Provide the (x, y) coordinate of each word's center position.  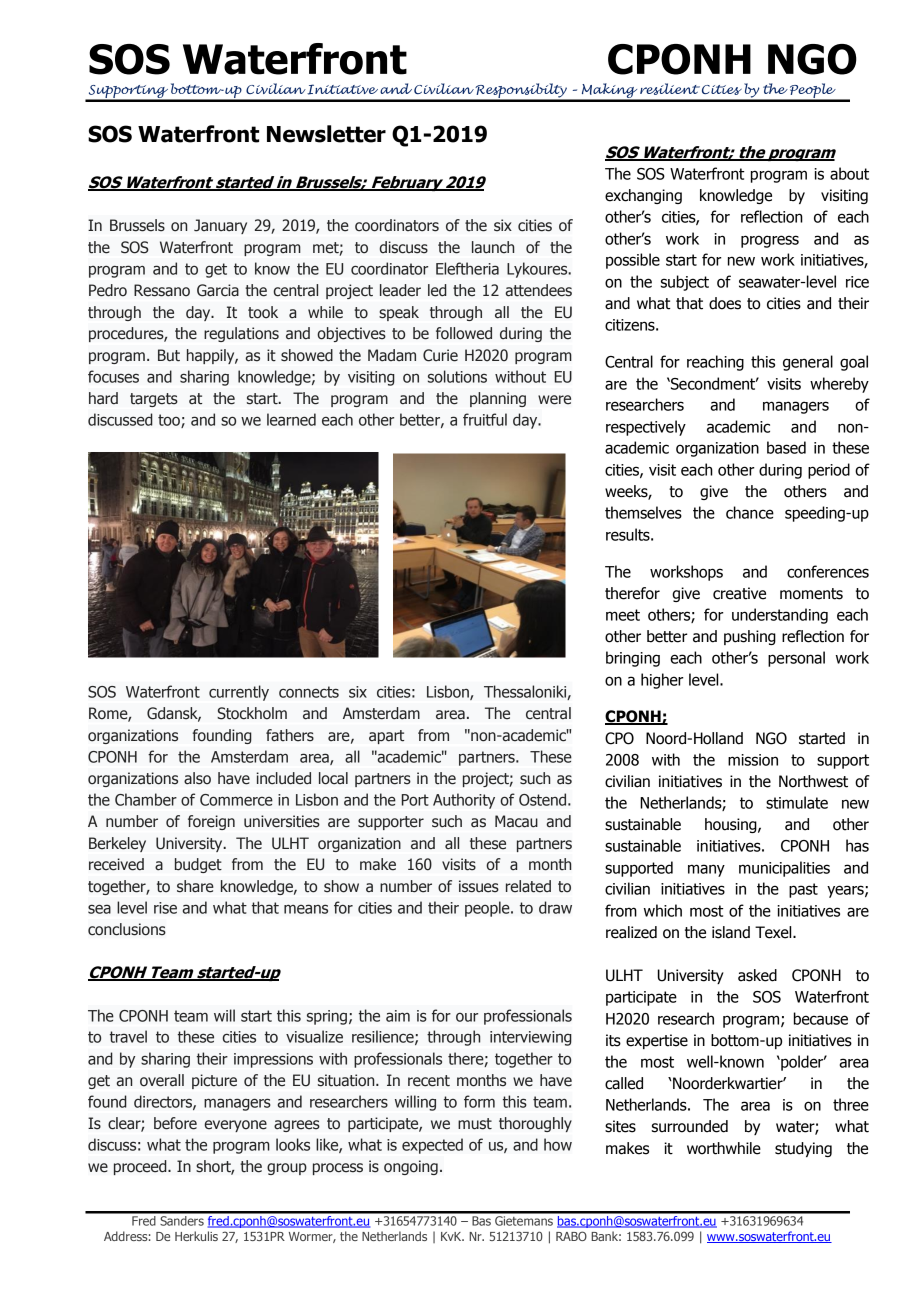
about (849, 173)
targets (154, 400)
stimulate (797, 802)
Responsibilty (521, 92)
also (197, 778)
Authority (464, 801)
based (786, 447)
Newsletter (326, 134)
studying (803, 1149)
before (175, 1123)
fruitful (485, 419)
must (475, 1124)
